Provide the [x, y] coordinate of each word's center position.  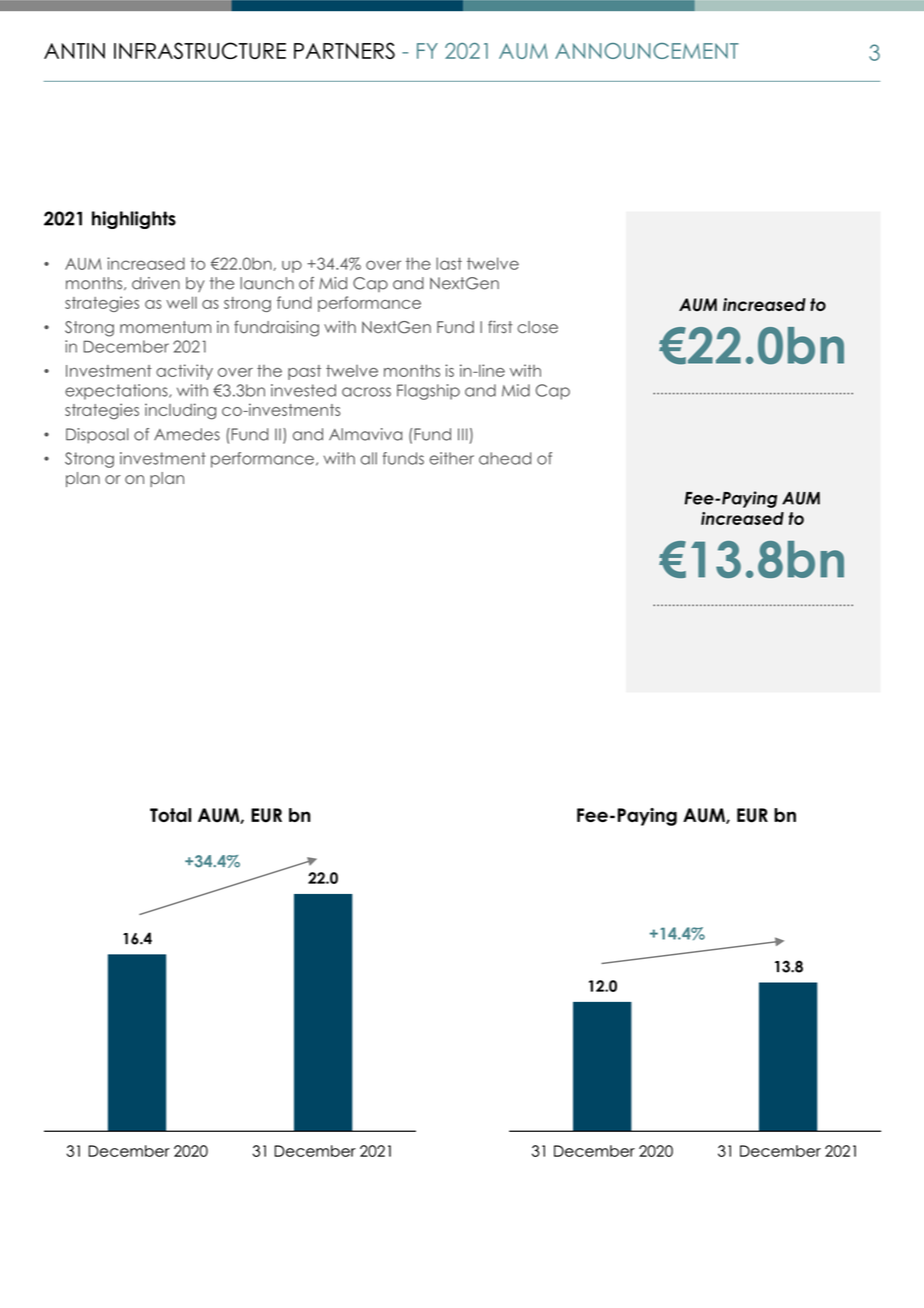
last [449, 263]
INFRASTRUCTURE [200, 50]
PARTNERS [344, 50]
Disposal [97, 436]
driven [156, 283]
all [369, 458]
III [462, 434]
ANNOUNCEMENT [647, 51]
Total [170, 815]
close [537, 327]
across [366, 392]
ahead [505, 458]
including [180, 411]
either [451, 458]
